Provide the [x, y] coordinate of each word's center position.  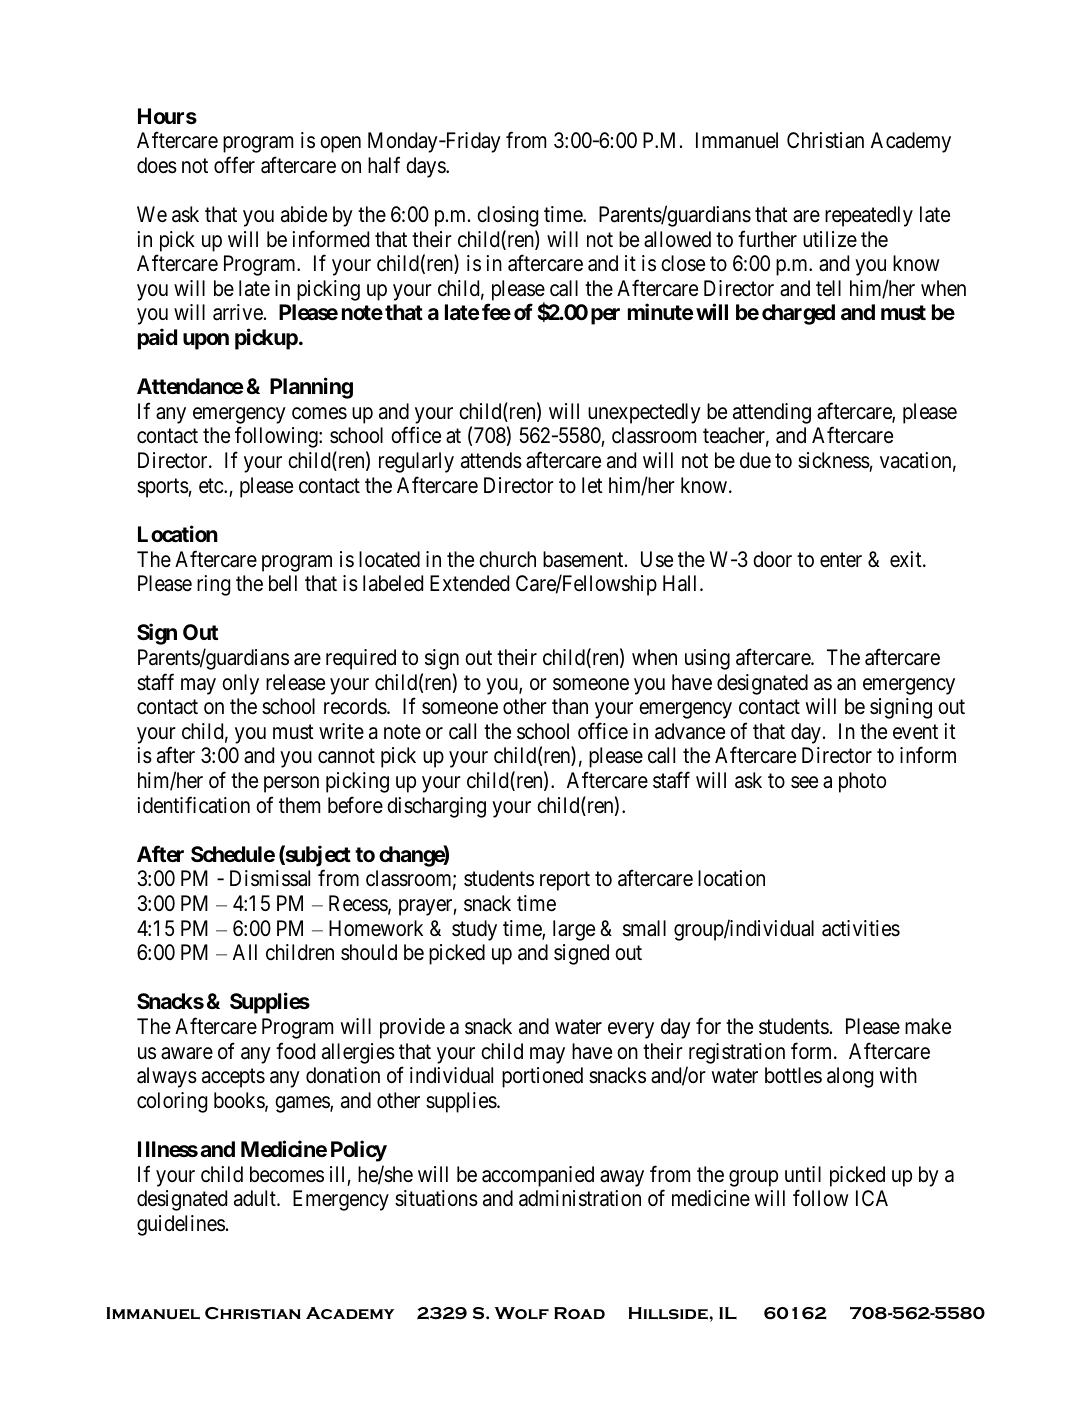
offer [234, 165]
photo [862, 782]
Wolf [522, 1313]
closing [507, 216]
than [570, 706]
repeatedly [869, 216]
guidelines [181, 1225]
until [803, 1174]
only [240, 684]
